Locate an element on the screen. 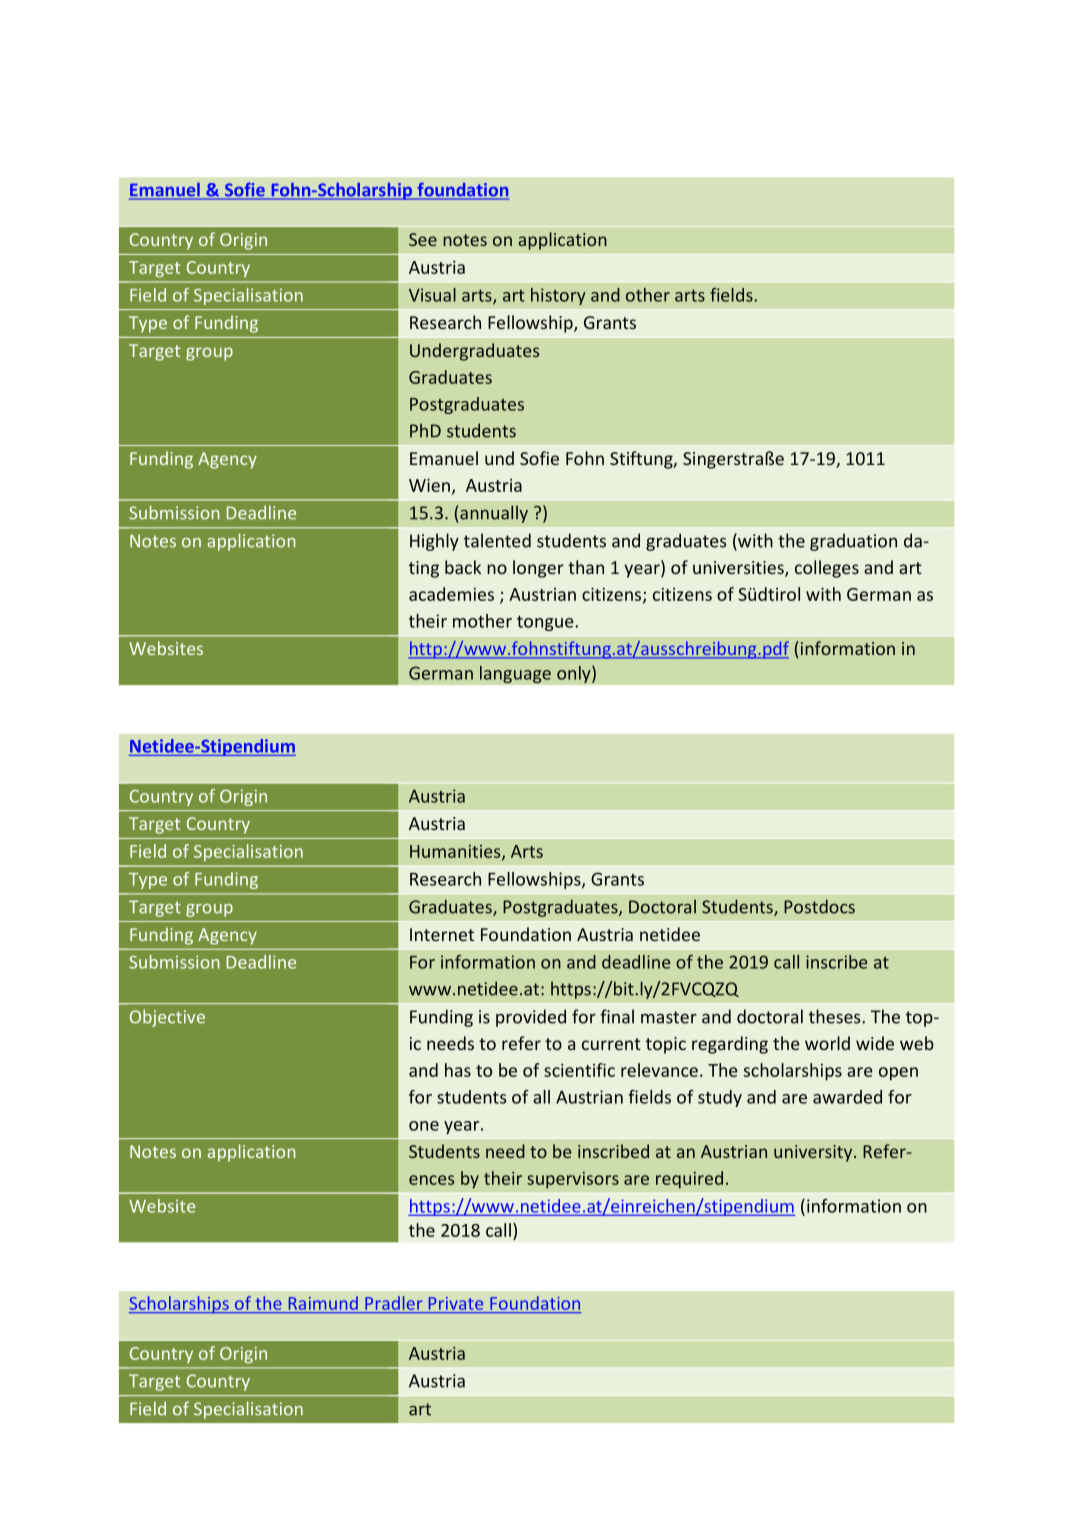 The image size is (1080, 1528). Postdocs is located at coordinates (819, 906).
